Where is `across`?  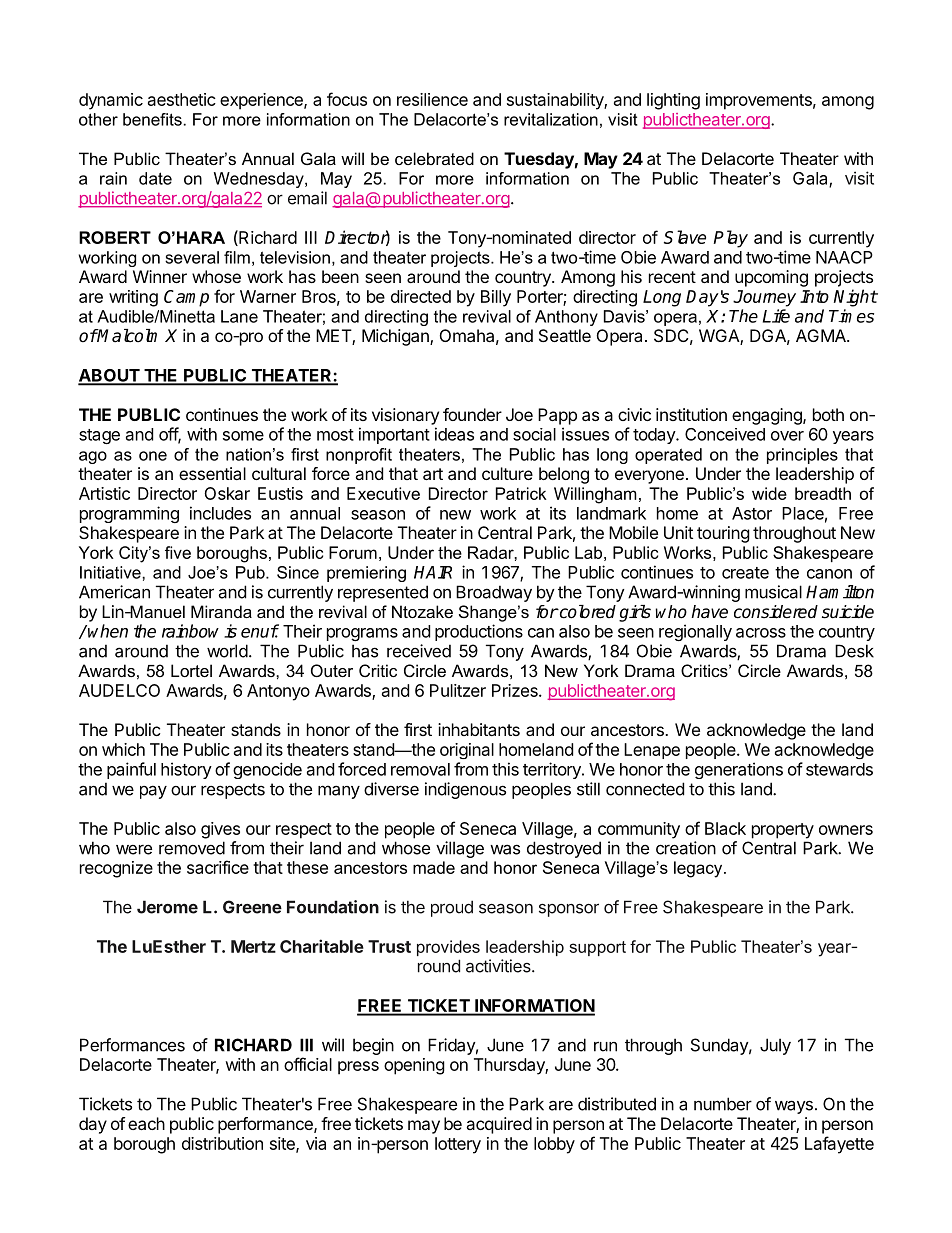
across is located at coordinates (761, 633).
